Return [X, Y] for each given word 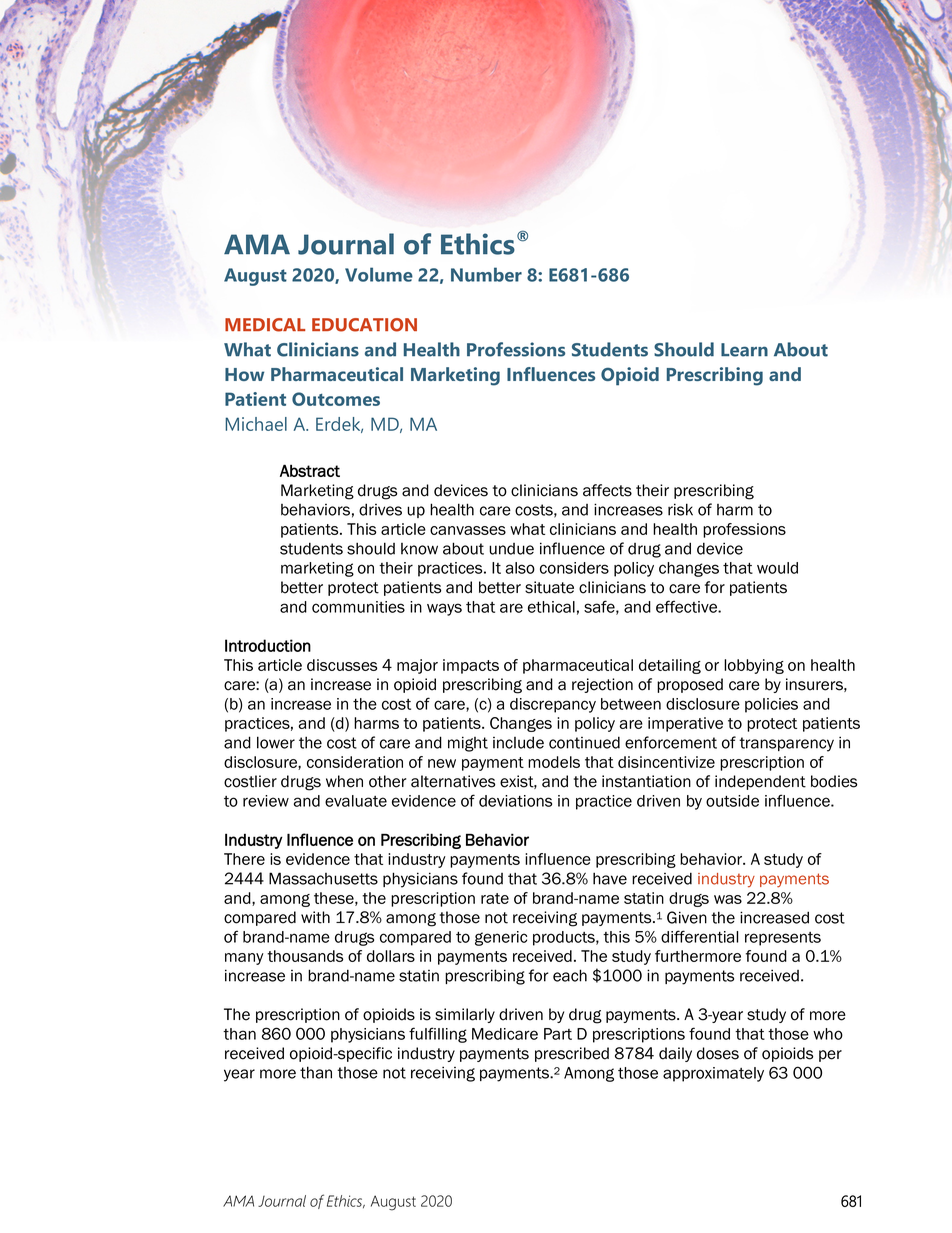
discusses [342, 665]
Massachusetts [323, 878]
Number [486, 274]
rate [495, 898]
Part [558, 1034]
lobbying [754, 666]
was [728, 899]
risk [680, 509]
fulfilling [438, 1035]
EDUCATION [364, 325]
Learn [744, 350]
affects [607, 490]
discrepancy [553, 705]
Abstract [310, 470]
